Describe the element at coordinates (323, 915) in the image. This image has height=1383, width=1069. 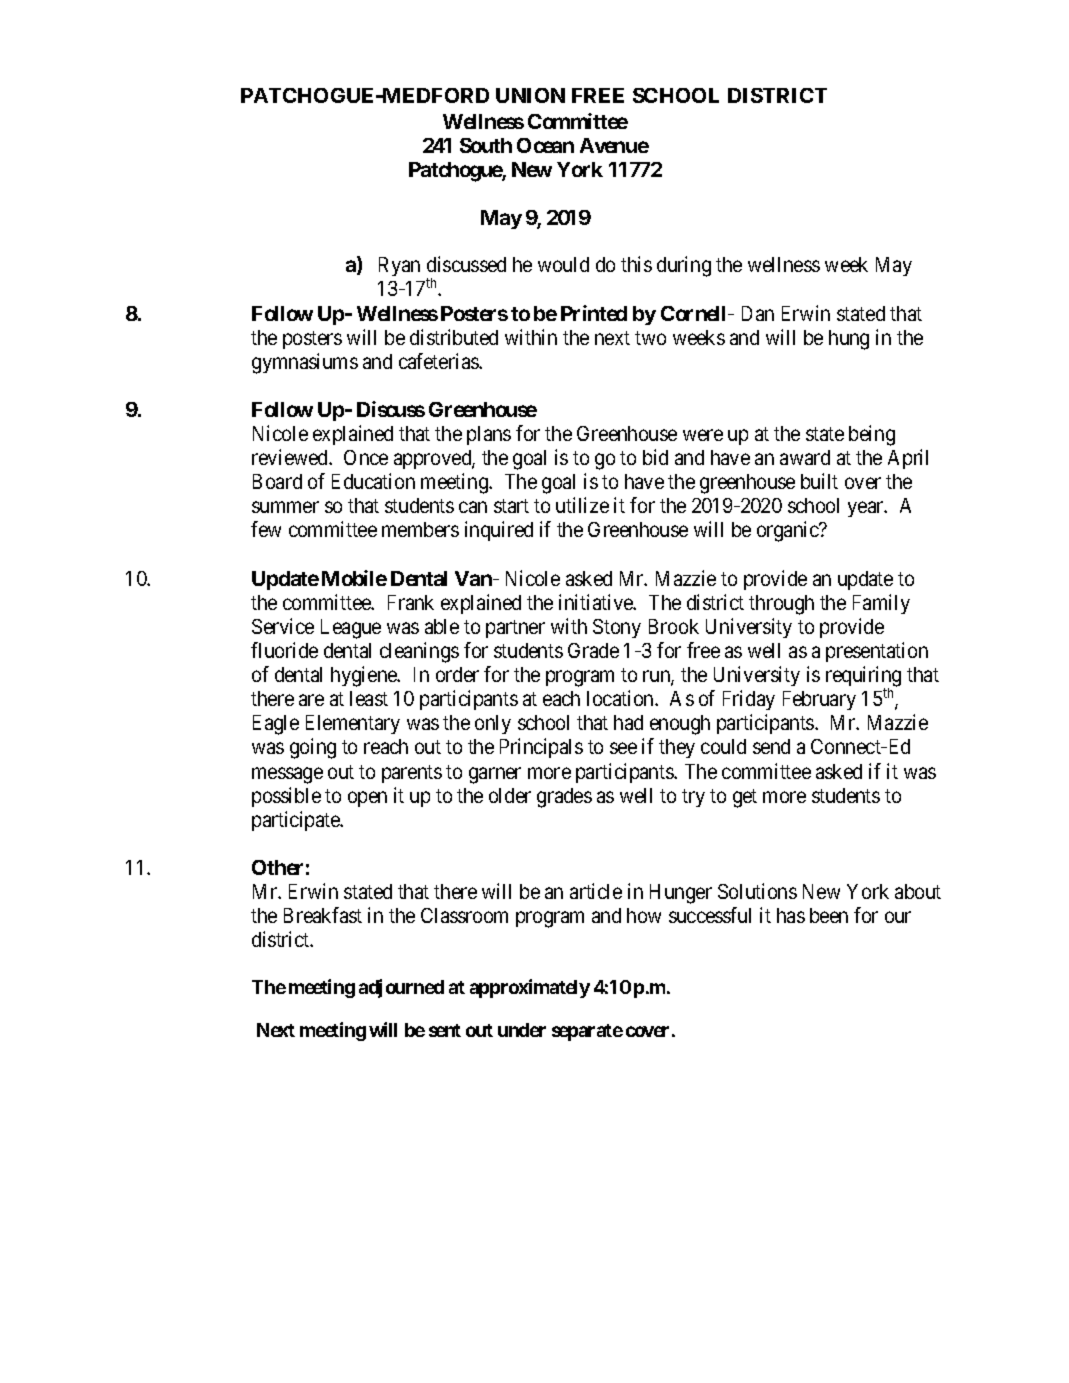
I see `Breakfast` at that location.
